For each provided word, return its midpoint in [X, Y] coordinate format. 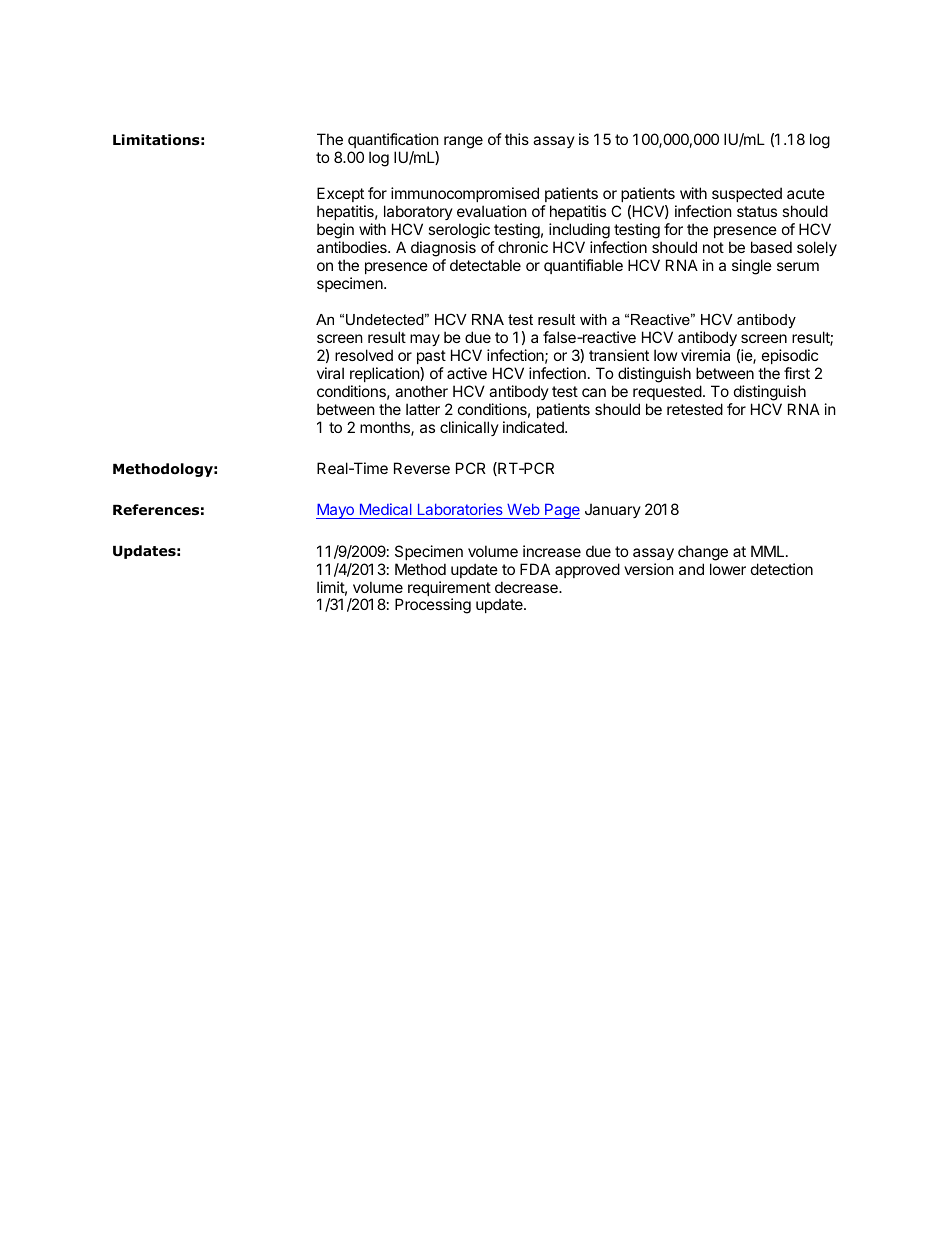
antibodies [353, 247]
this [517, 139]
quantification [393, 140]
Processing [433, 606]
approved [587, 570]
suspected [747, 194]
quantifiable [583, 266]
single [752, 267]
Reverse [422, 468]
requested [667, 392]
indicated [534, 427]
